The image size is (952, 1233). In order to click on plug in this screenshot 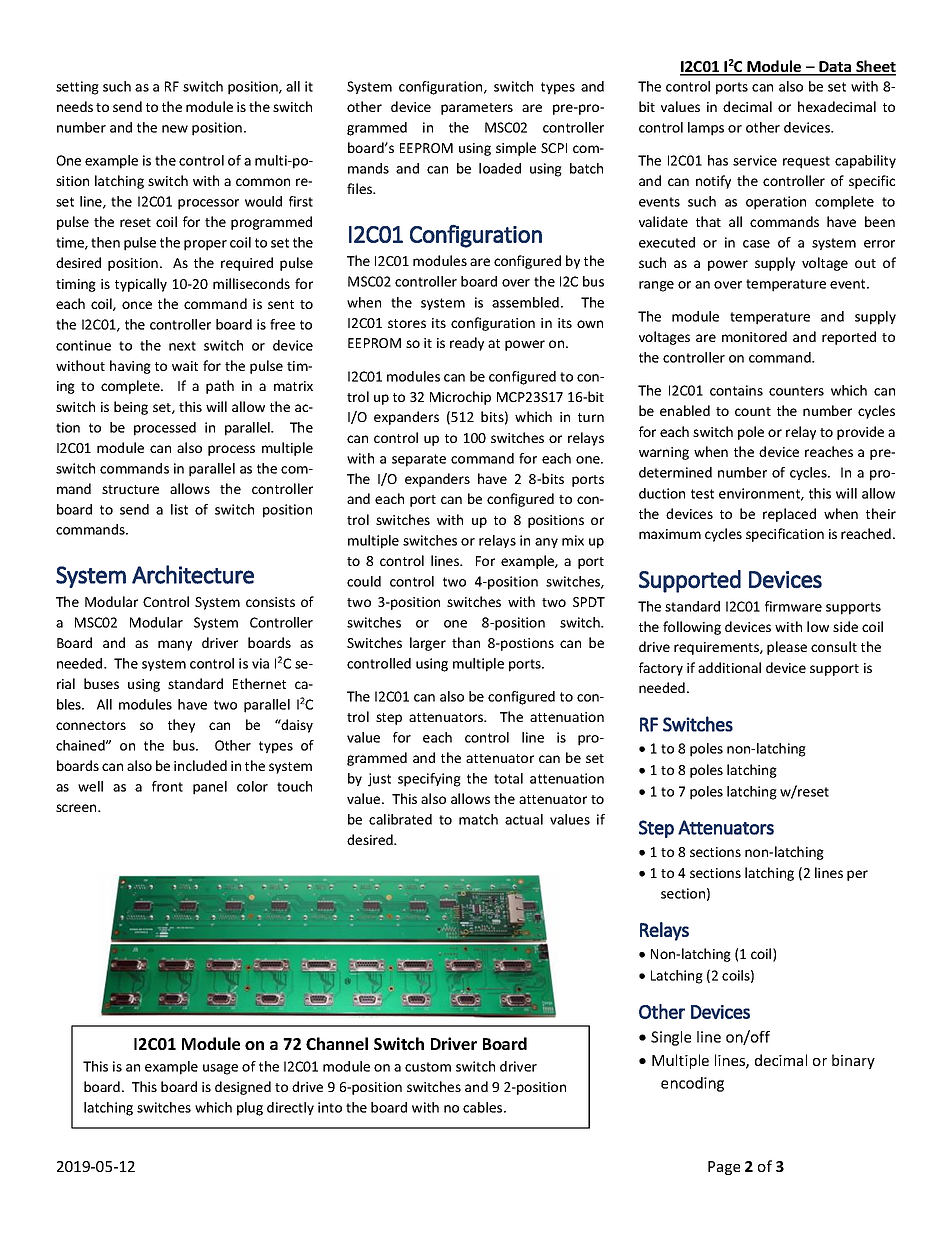, I will do `click(250, 1109)`.
